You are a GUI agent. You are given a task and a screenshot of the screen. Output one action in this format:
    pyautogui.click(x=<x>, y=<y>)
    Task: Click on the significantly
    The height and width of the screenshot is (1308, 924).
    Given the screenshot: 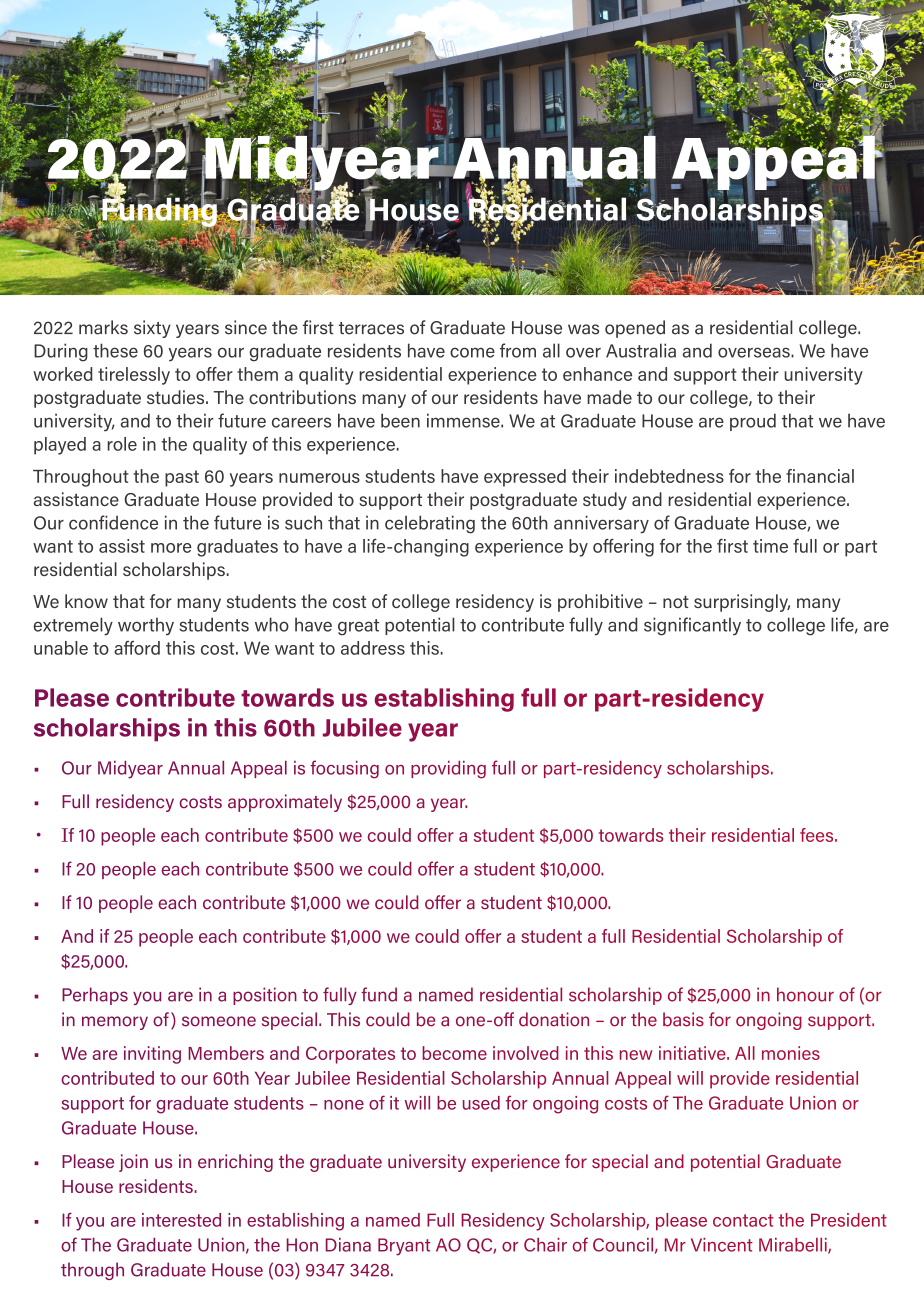 What is the action you would take?
    pyautogui.click(x=692, y=626)
